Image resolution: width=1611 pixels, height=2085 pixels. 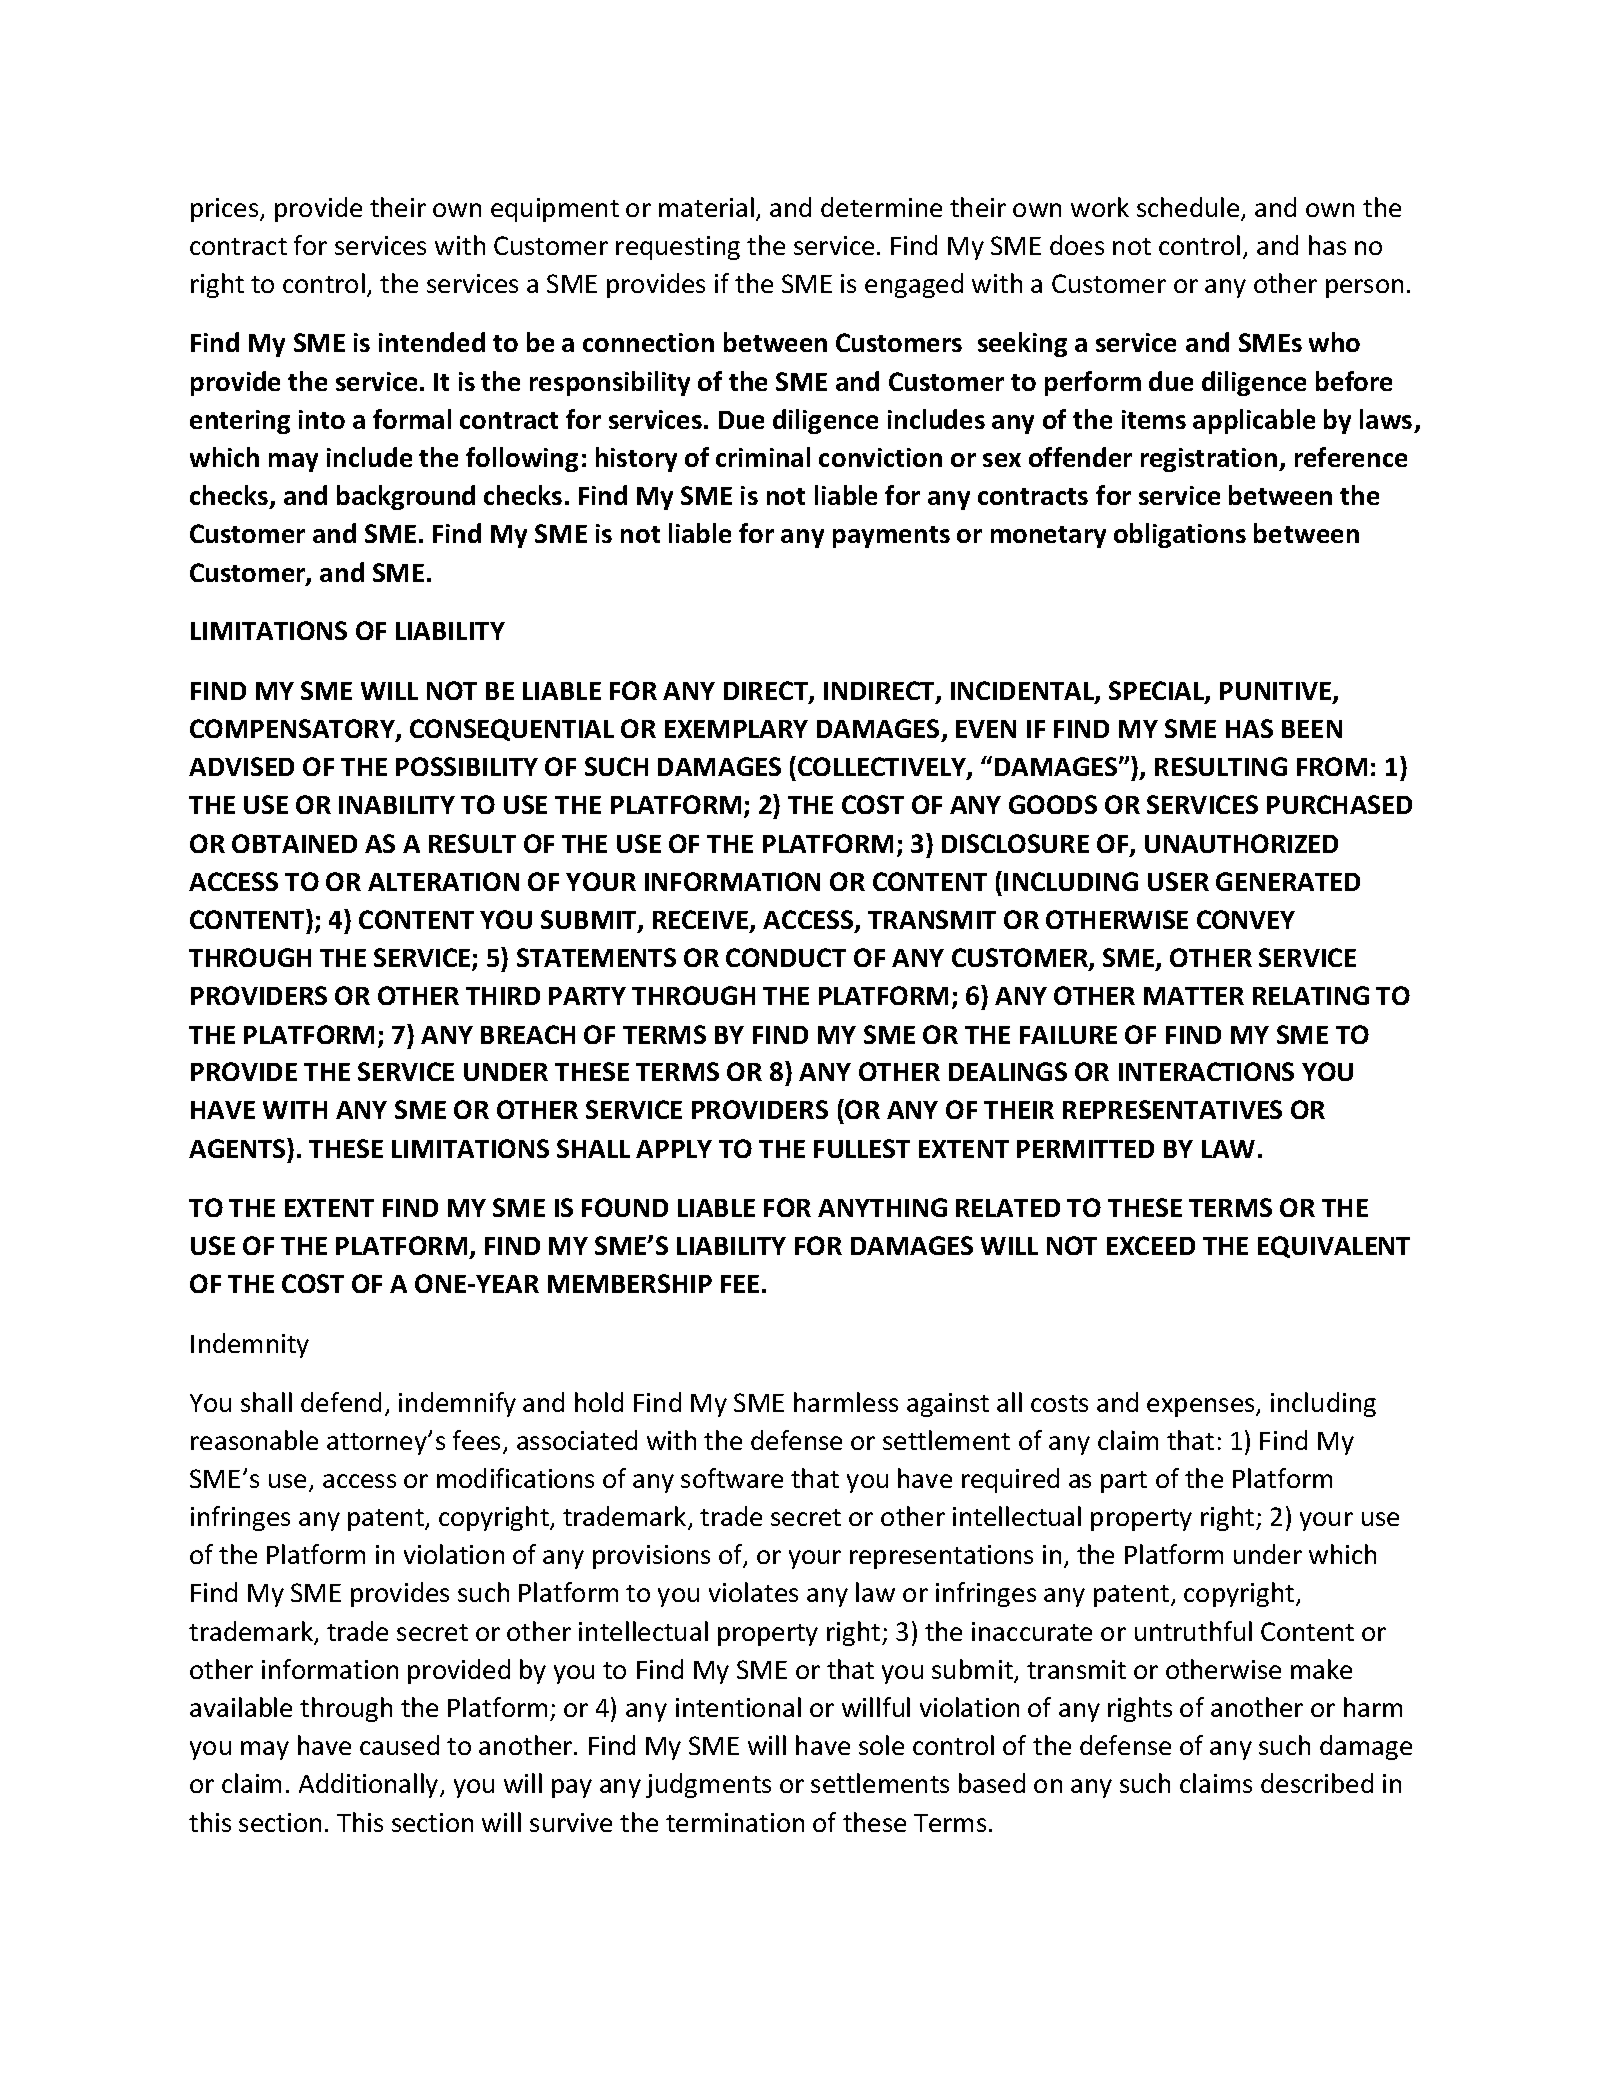 What do you see at coordinates (432, 342) in the document?
I see `intended` at bounding box center [432, 342].
